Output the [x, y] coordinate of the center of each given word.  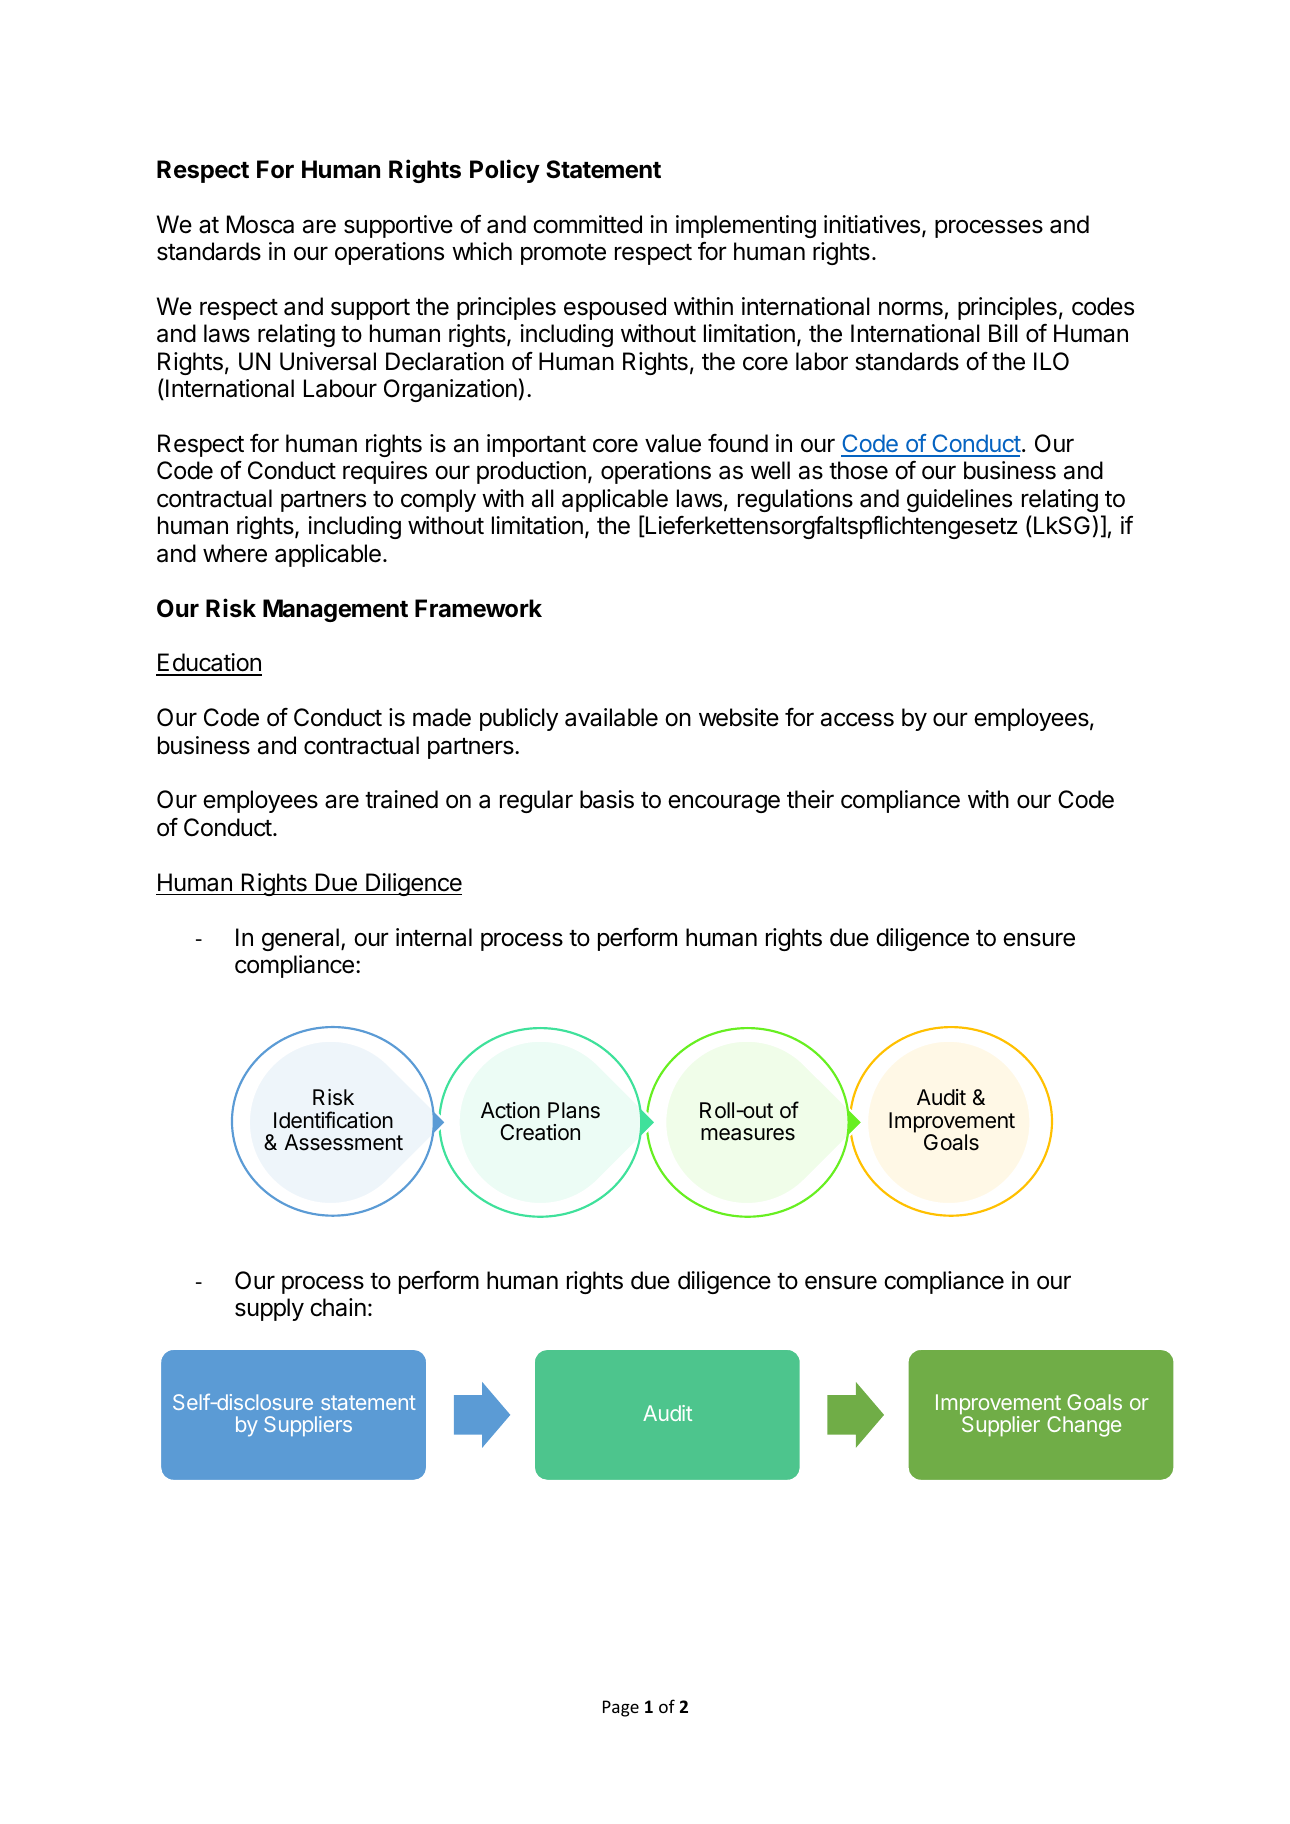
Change [1084, 1426]
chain [338, 1307]
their [810, 799]
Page [621, 1708]
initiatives [873, 225]
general [300, 939]
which [482, 251]
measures [748, 1134]
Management [335, 610]
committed [587, 224]
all [543, 498]
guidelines [959, 500]
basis [607, 799]
